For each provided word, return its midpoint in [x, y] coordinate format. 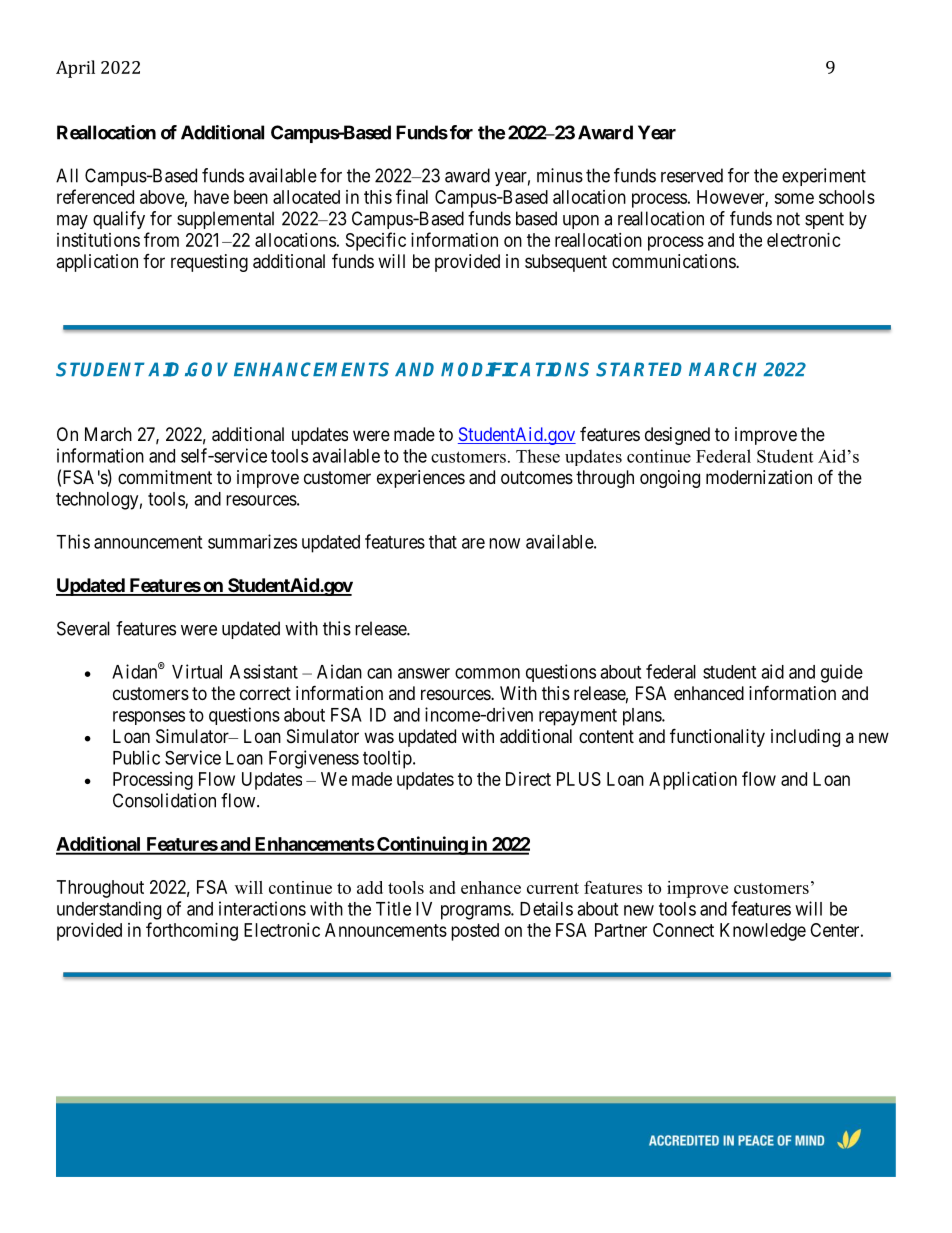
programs [476, 912]
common [487, 673]
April [75, 69]
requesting [209, 263]
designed [677, 436]
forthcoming [192, 931]
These [538, 456]
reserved [692, 175]
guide [842, 673]
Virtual [197, 671]
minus [560, 175]
